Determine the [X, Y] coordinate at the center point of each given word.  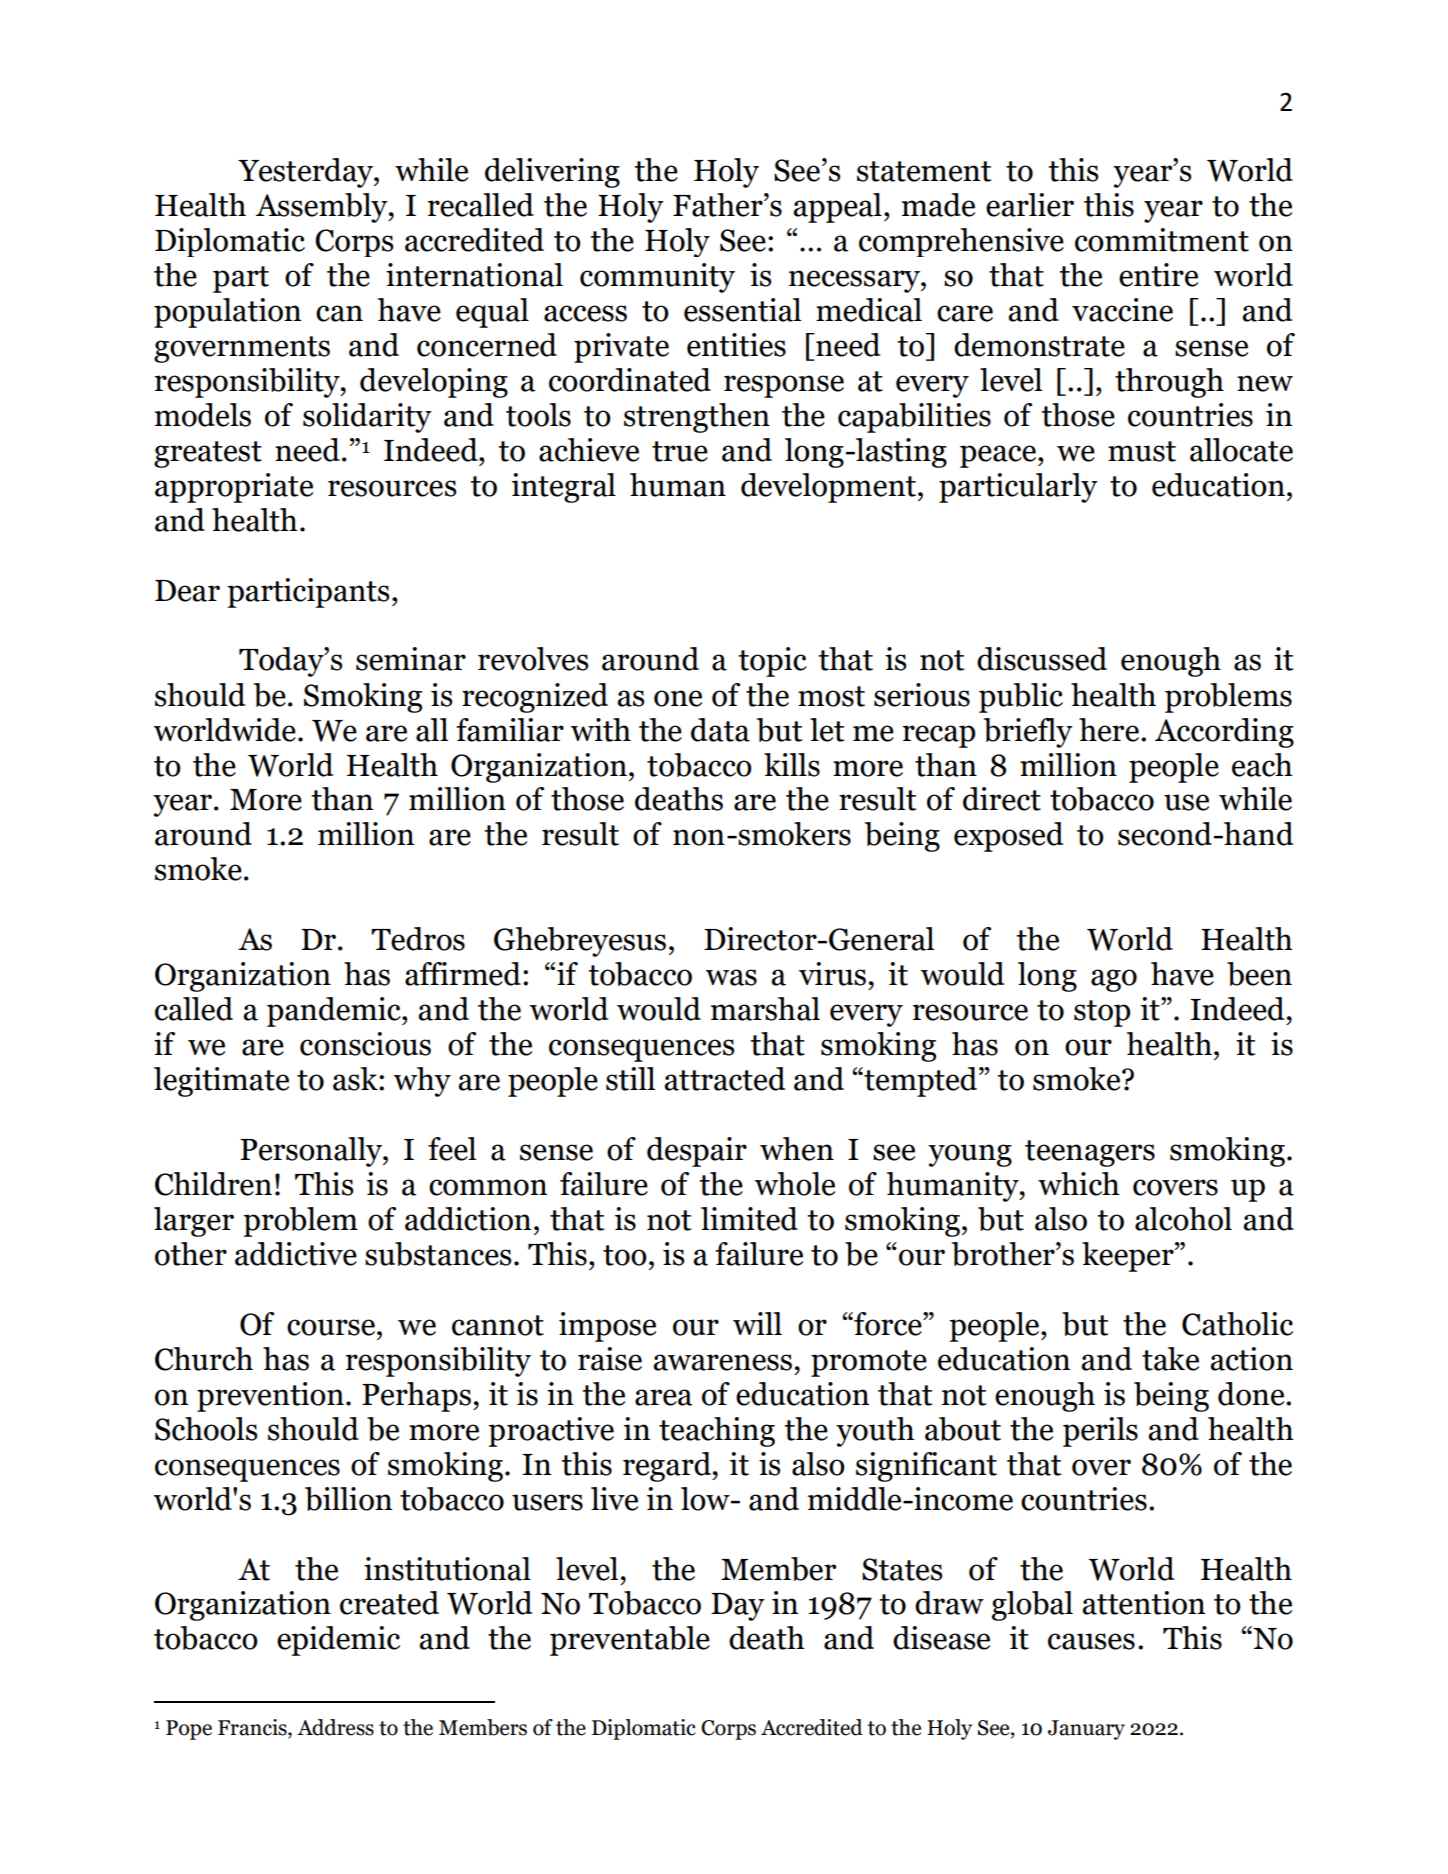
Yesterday [306, 173]
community [657, 278]
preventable [630, 1641]
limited [749, 1219]
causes [1091, 1641]
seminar [411, 659]
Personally [312, 1152]
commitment [1162, 240]
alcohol [1183, 1219]
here [1109, 730]
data [720, 730]
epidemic [338, 1641]
